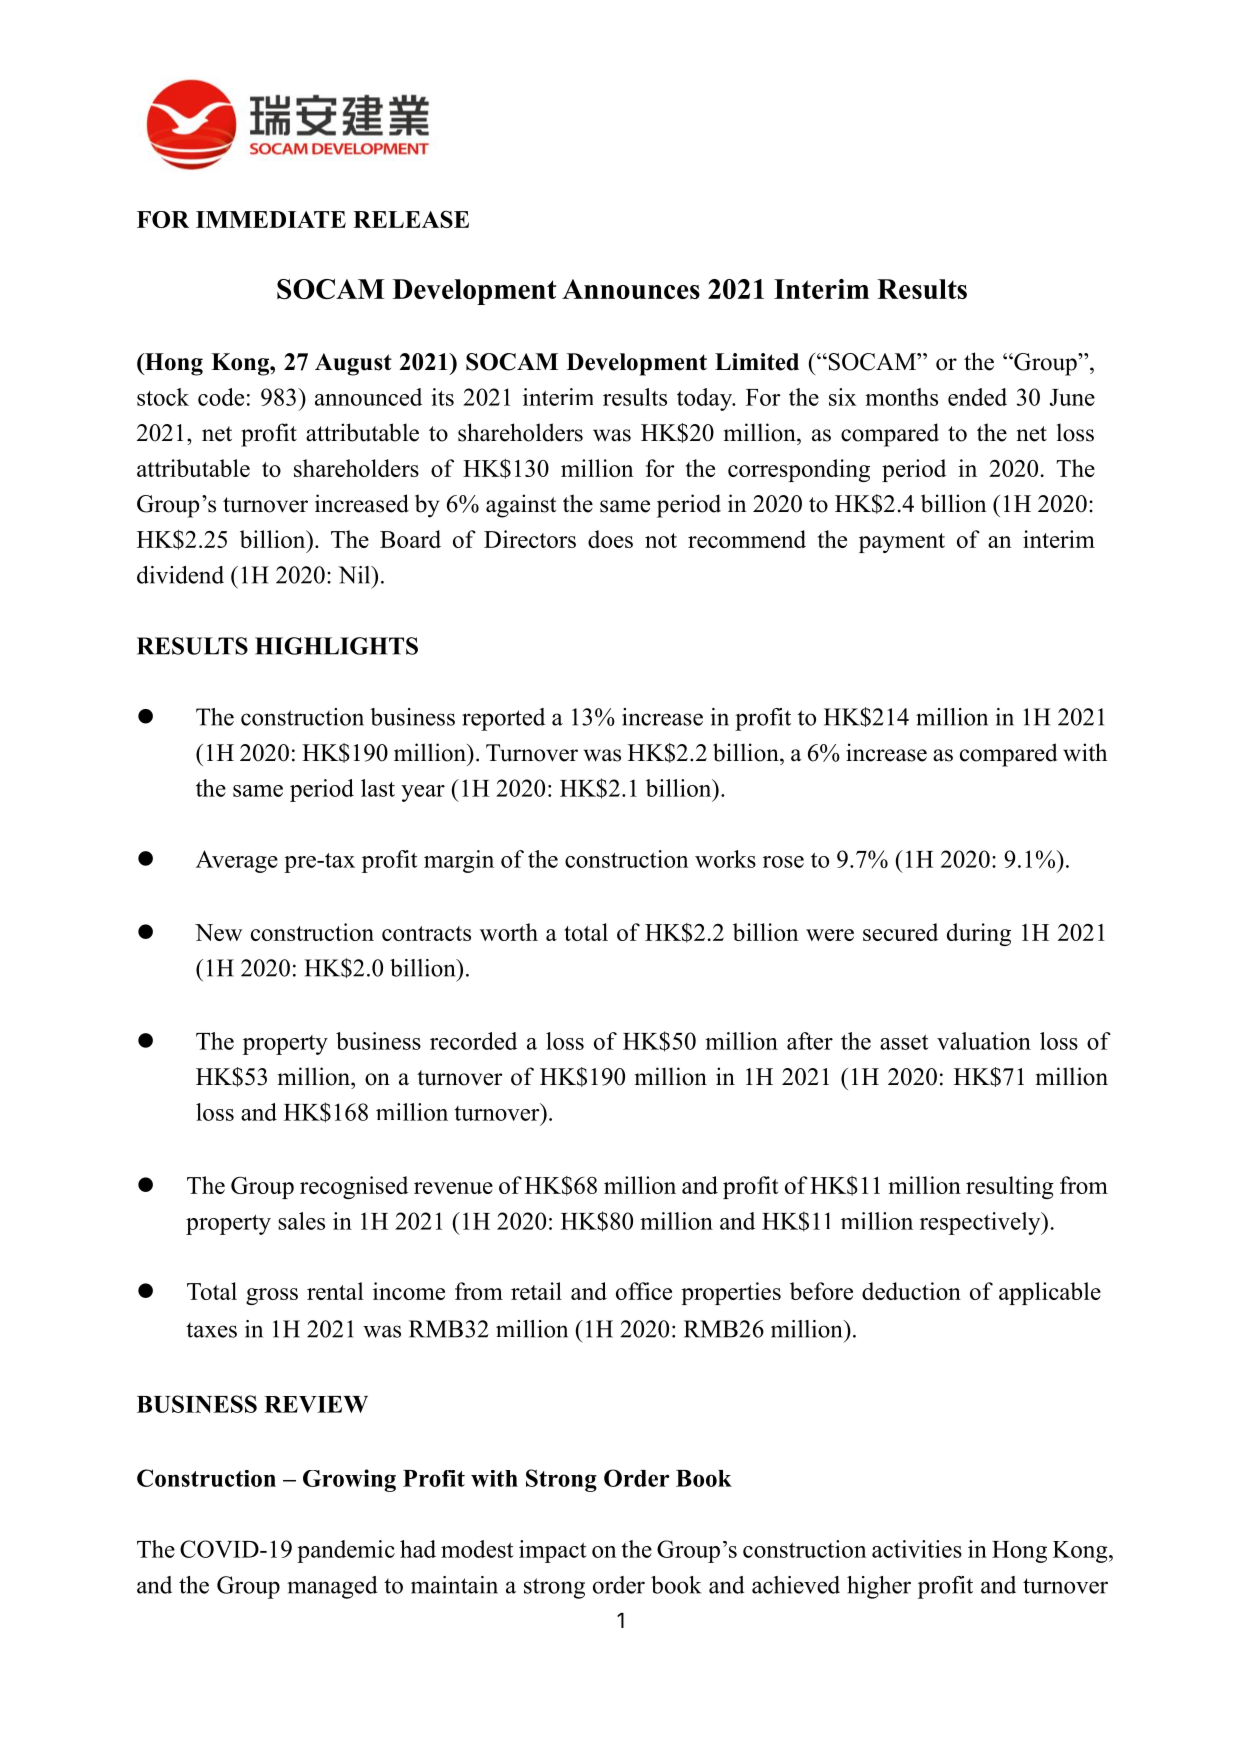 This screenshot has height=1760, width=1244. I want to click on during, so click(979, 934).
